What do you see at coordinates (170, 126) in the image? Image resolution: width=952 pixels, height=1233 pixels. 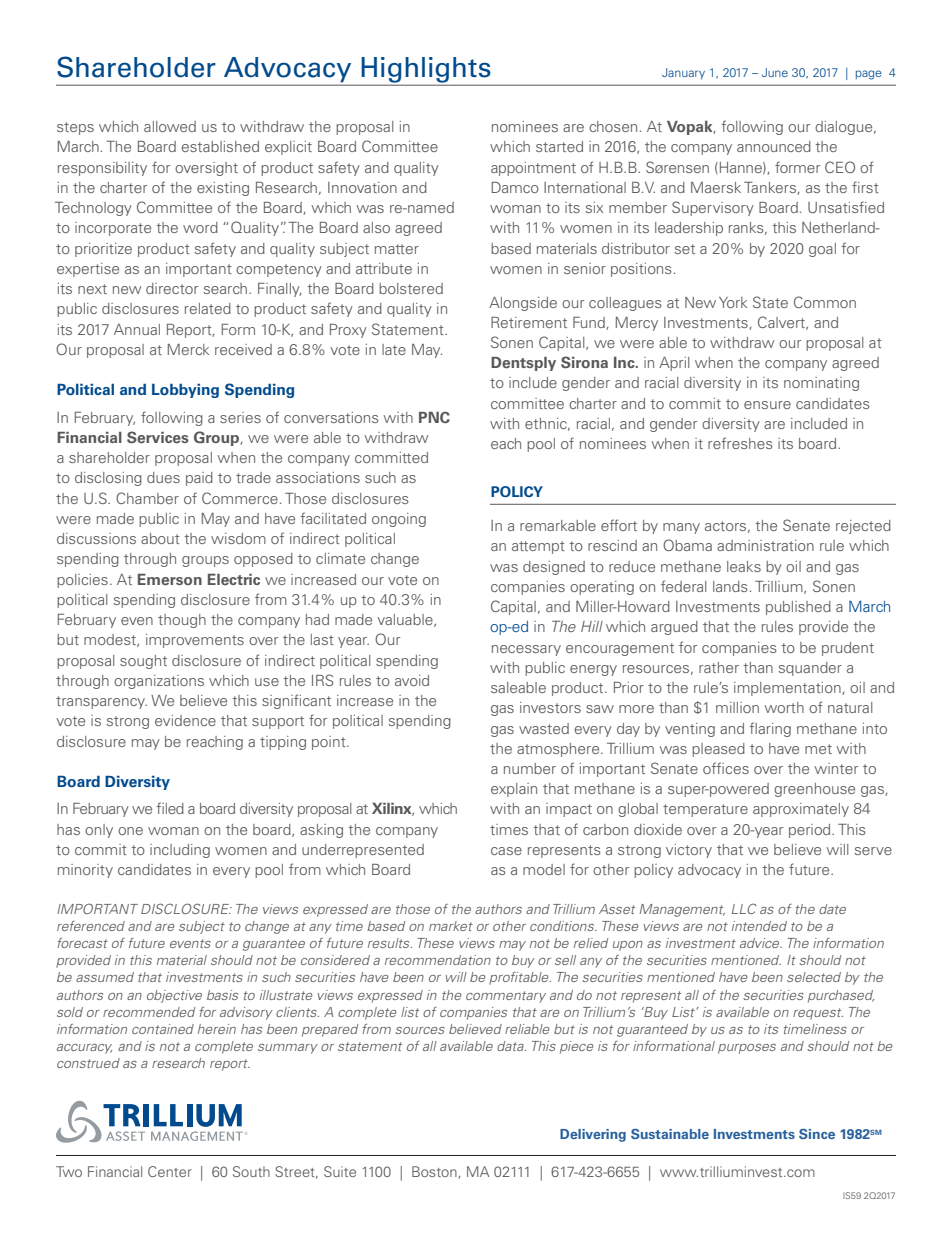 I see `allowed` at bounding box center [170, 126].
